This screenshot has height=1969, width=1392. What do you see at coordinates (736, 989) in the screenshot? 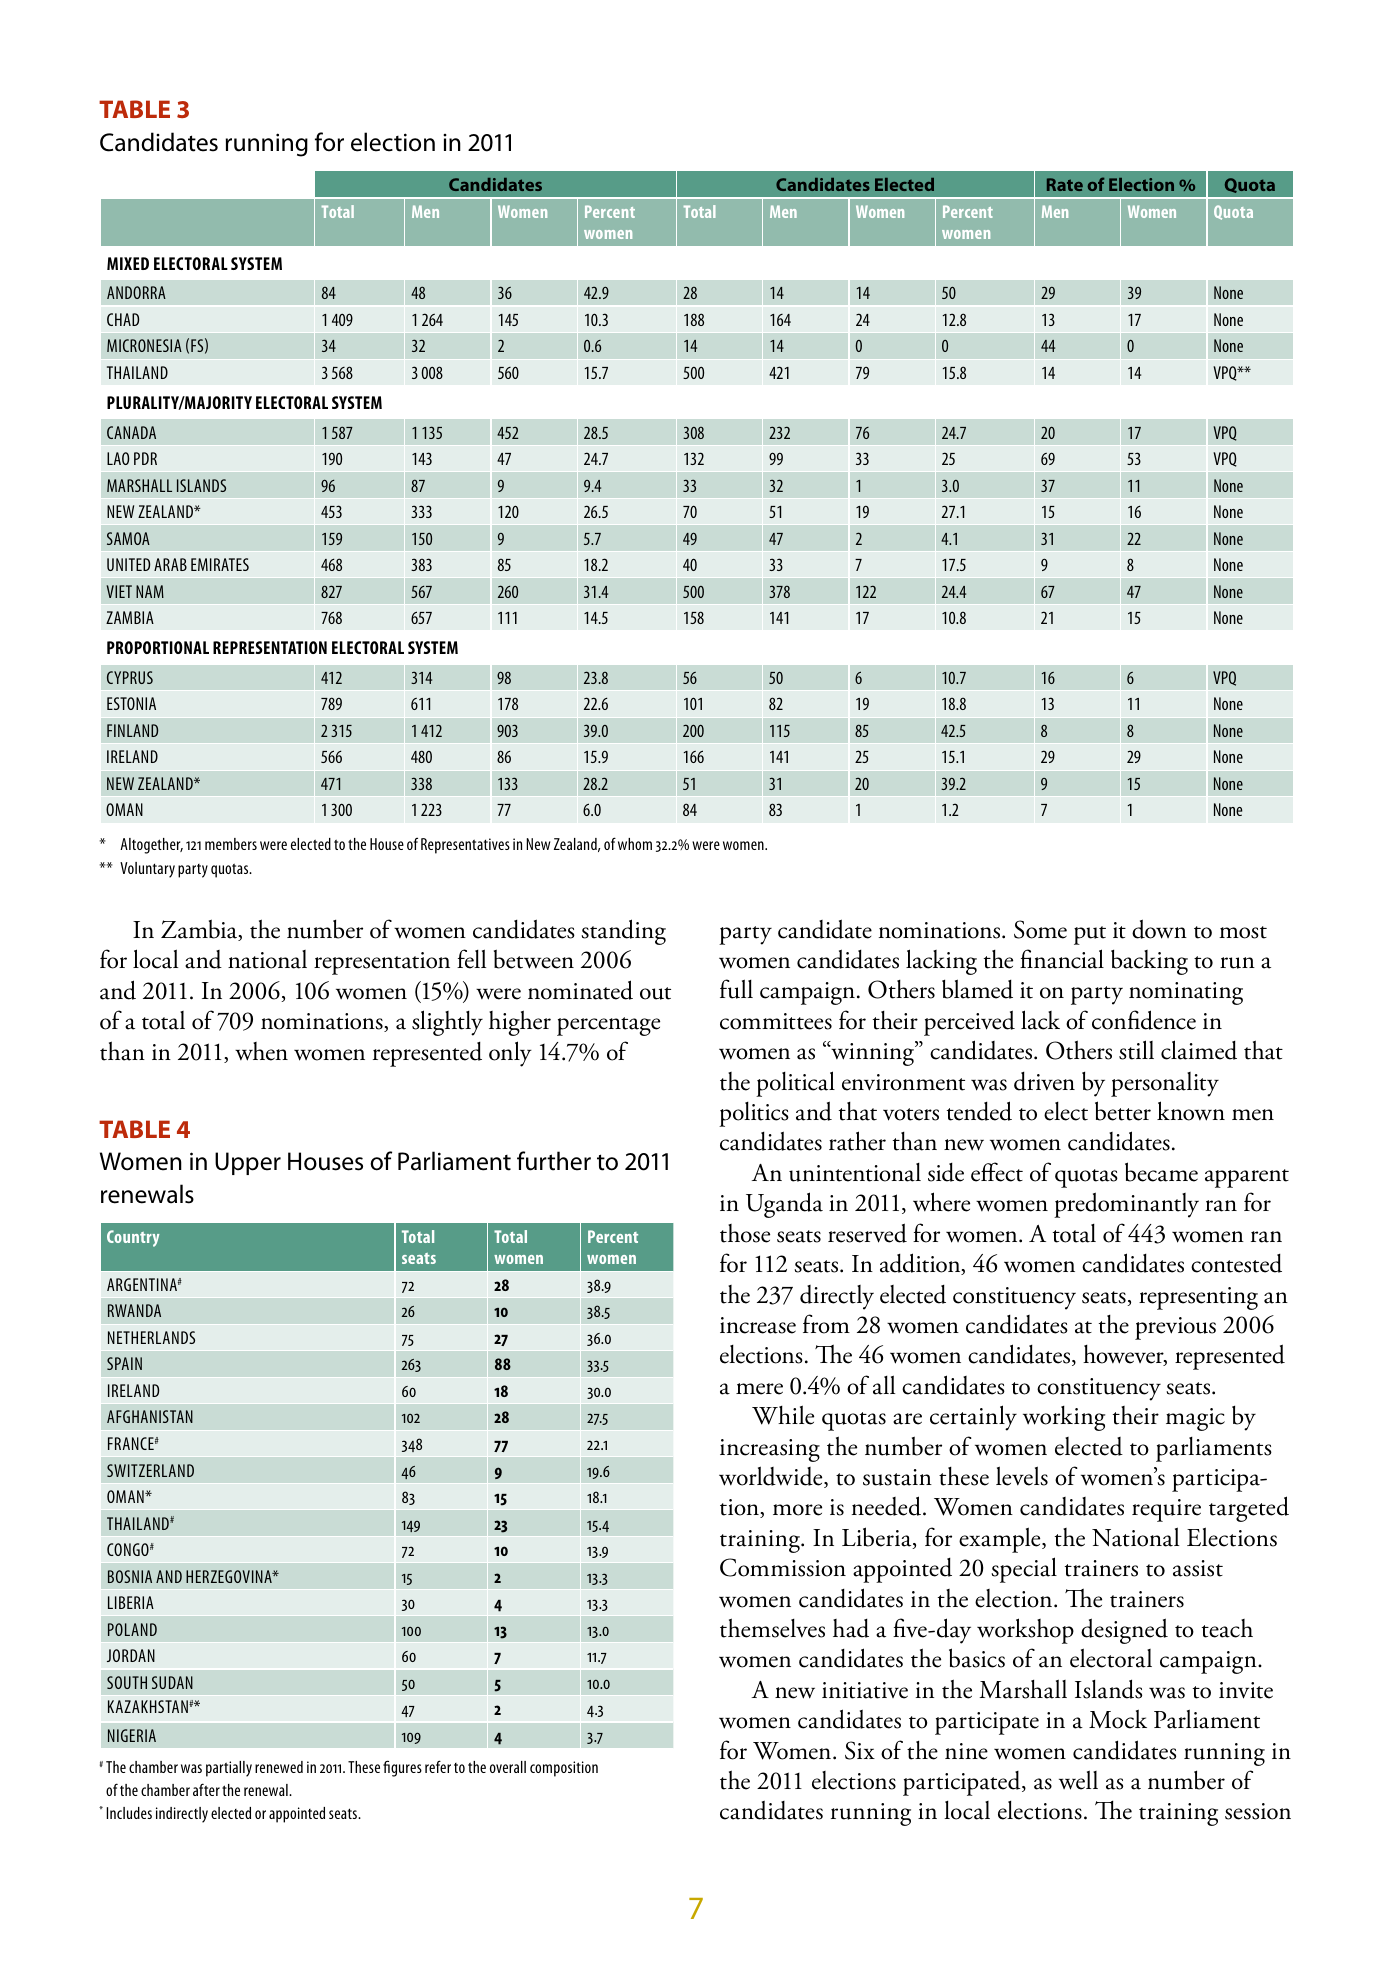
I see `full` at bounding box center [736, 989].
